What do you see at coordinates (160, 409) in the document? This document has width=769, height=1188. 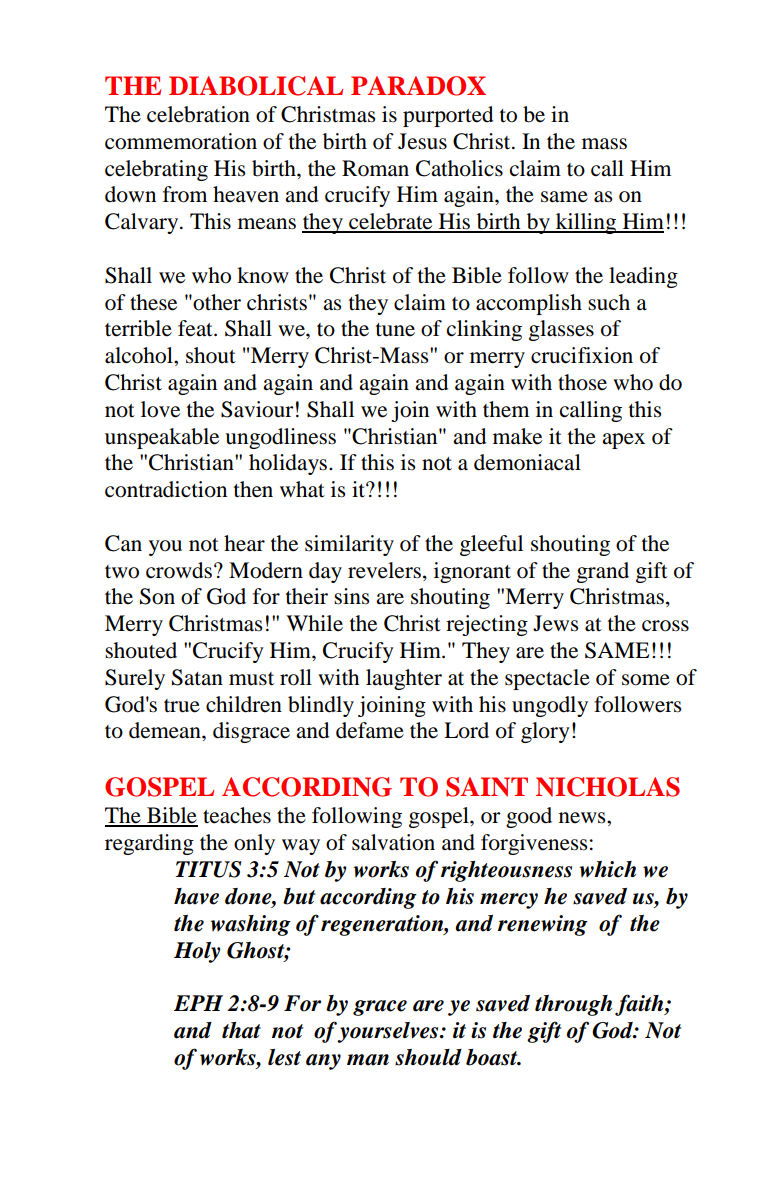 I see `love` at bounding box center [160, 409].
